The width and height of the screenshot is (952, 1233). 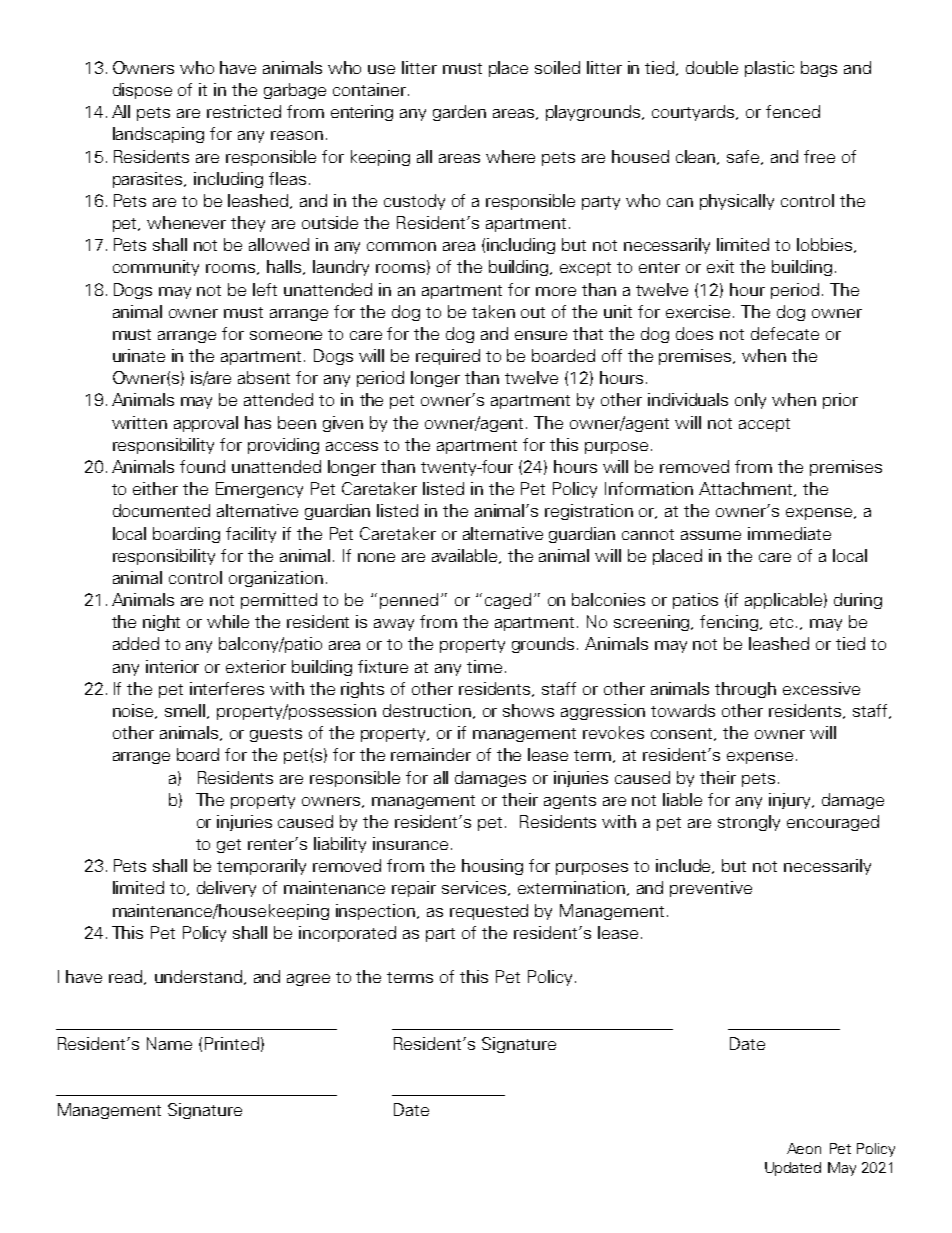 What do you see at coordinates (492, 867) in the screenshot?
I see `housing` at bounding box center [492, 867].
